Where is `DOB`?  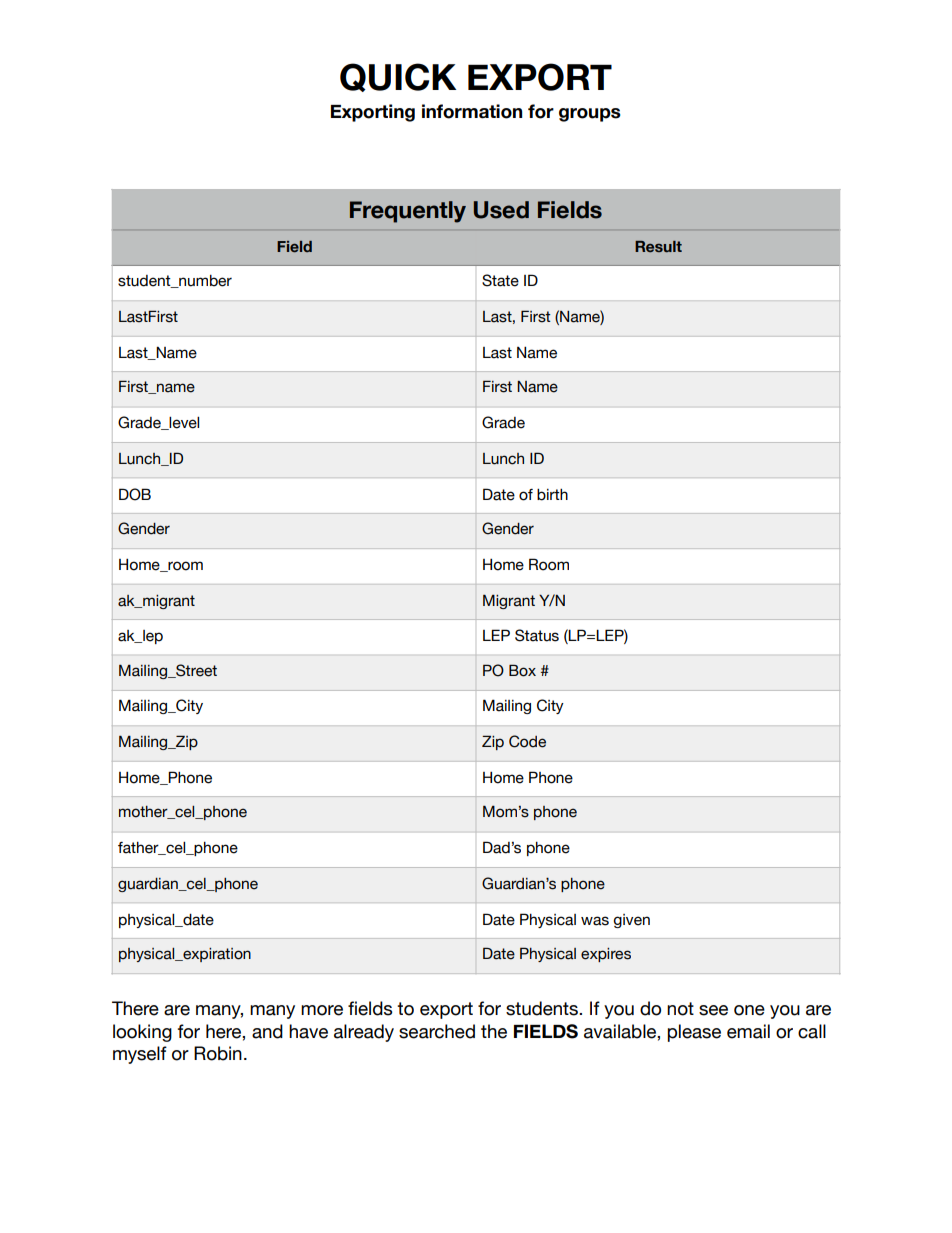
DOB is located at coordinates (135, 494).
